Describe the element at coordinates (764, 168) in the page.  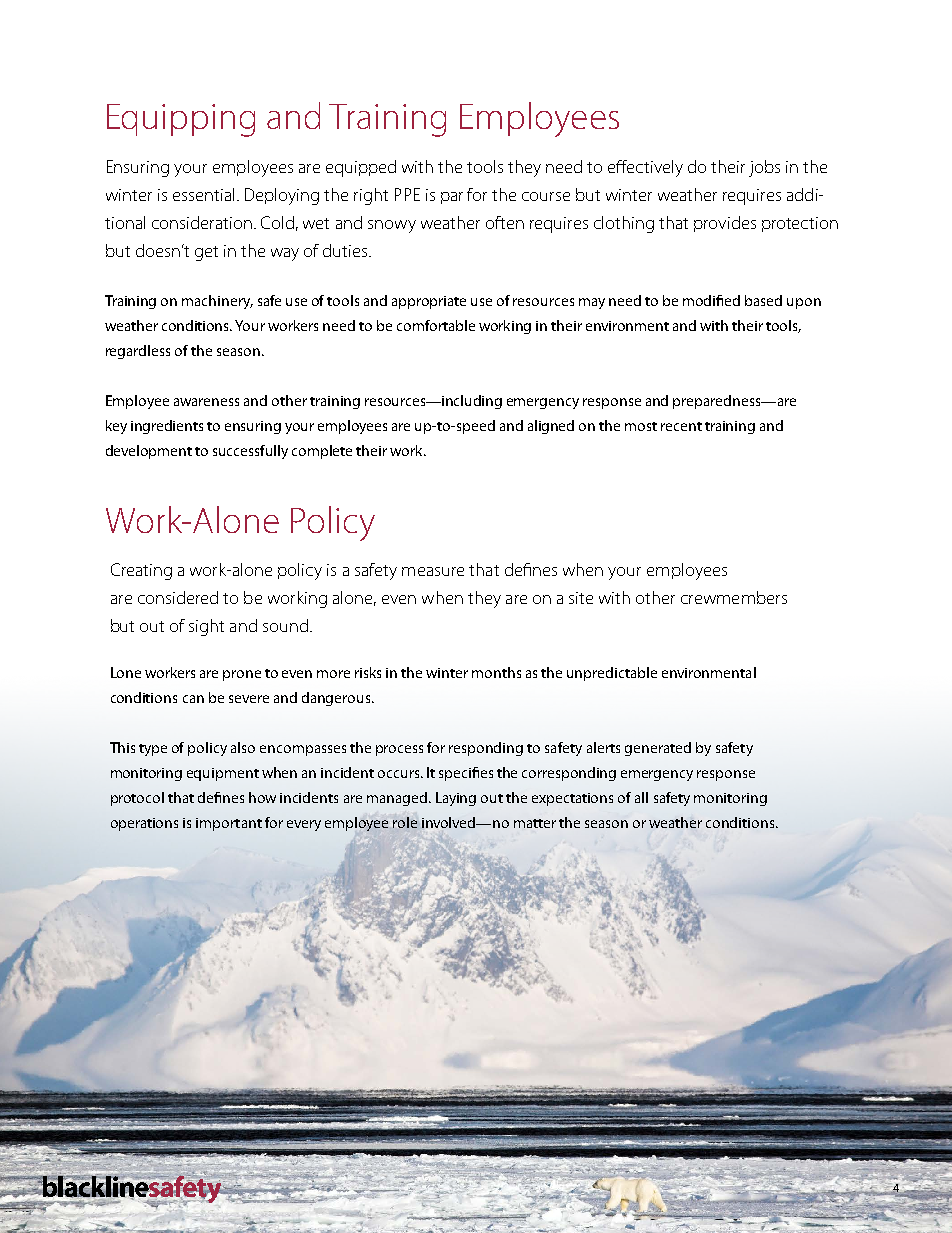
I see `jobs` at that location.
